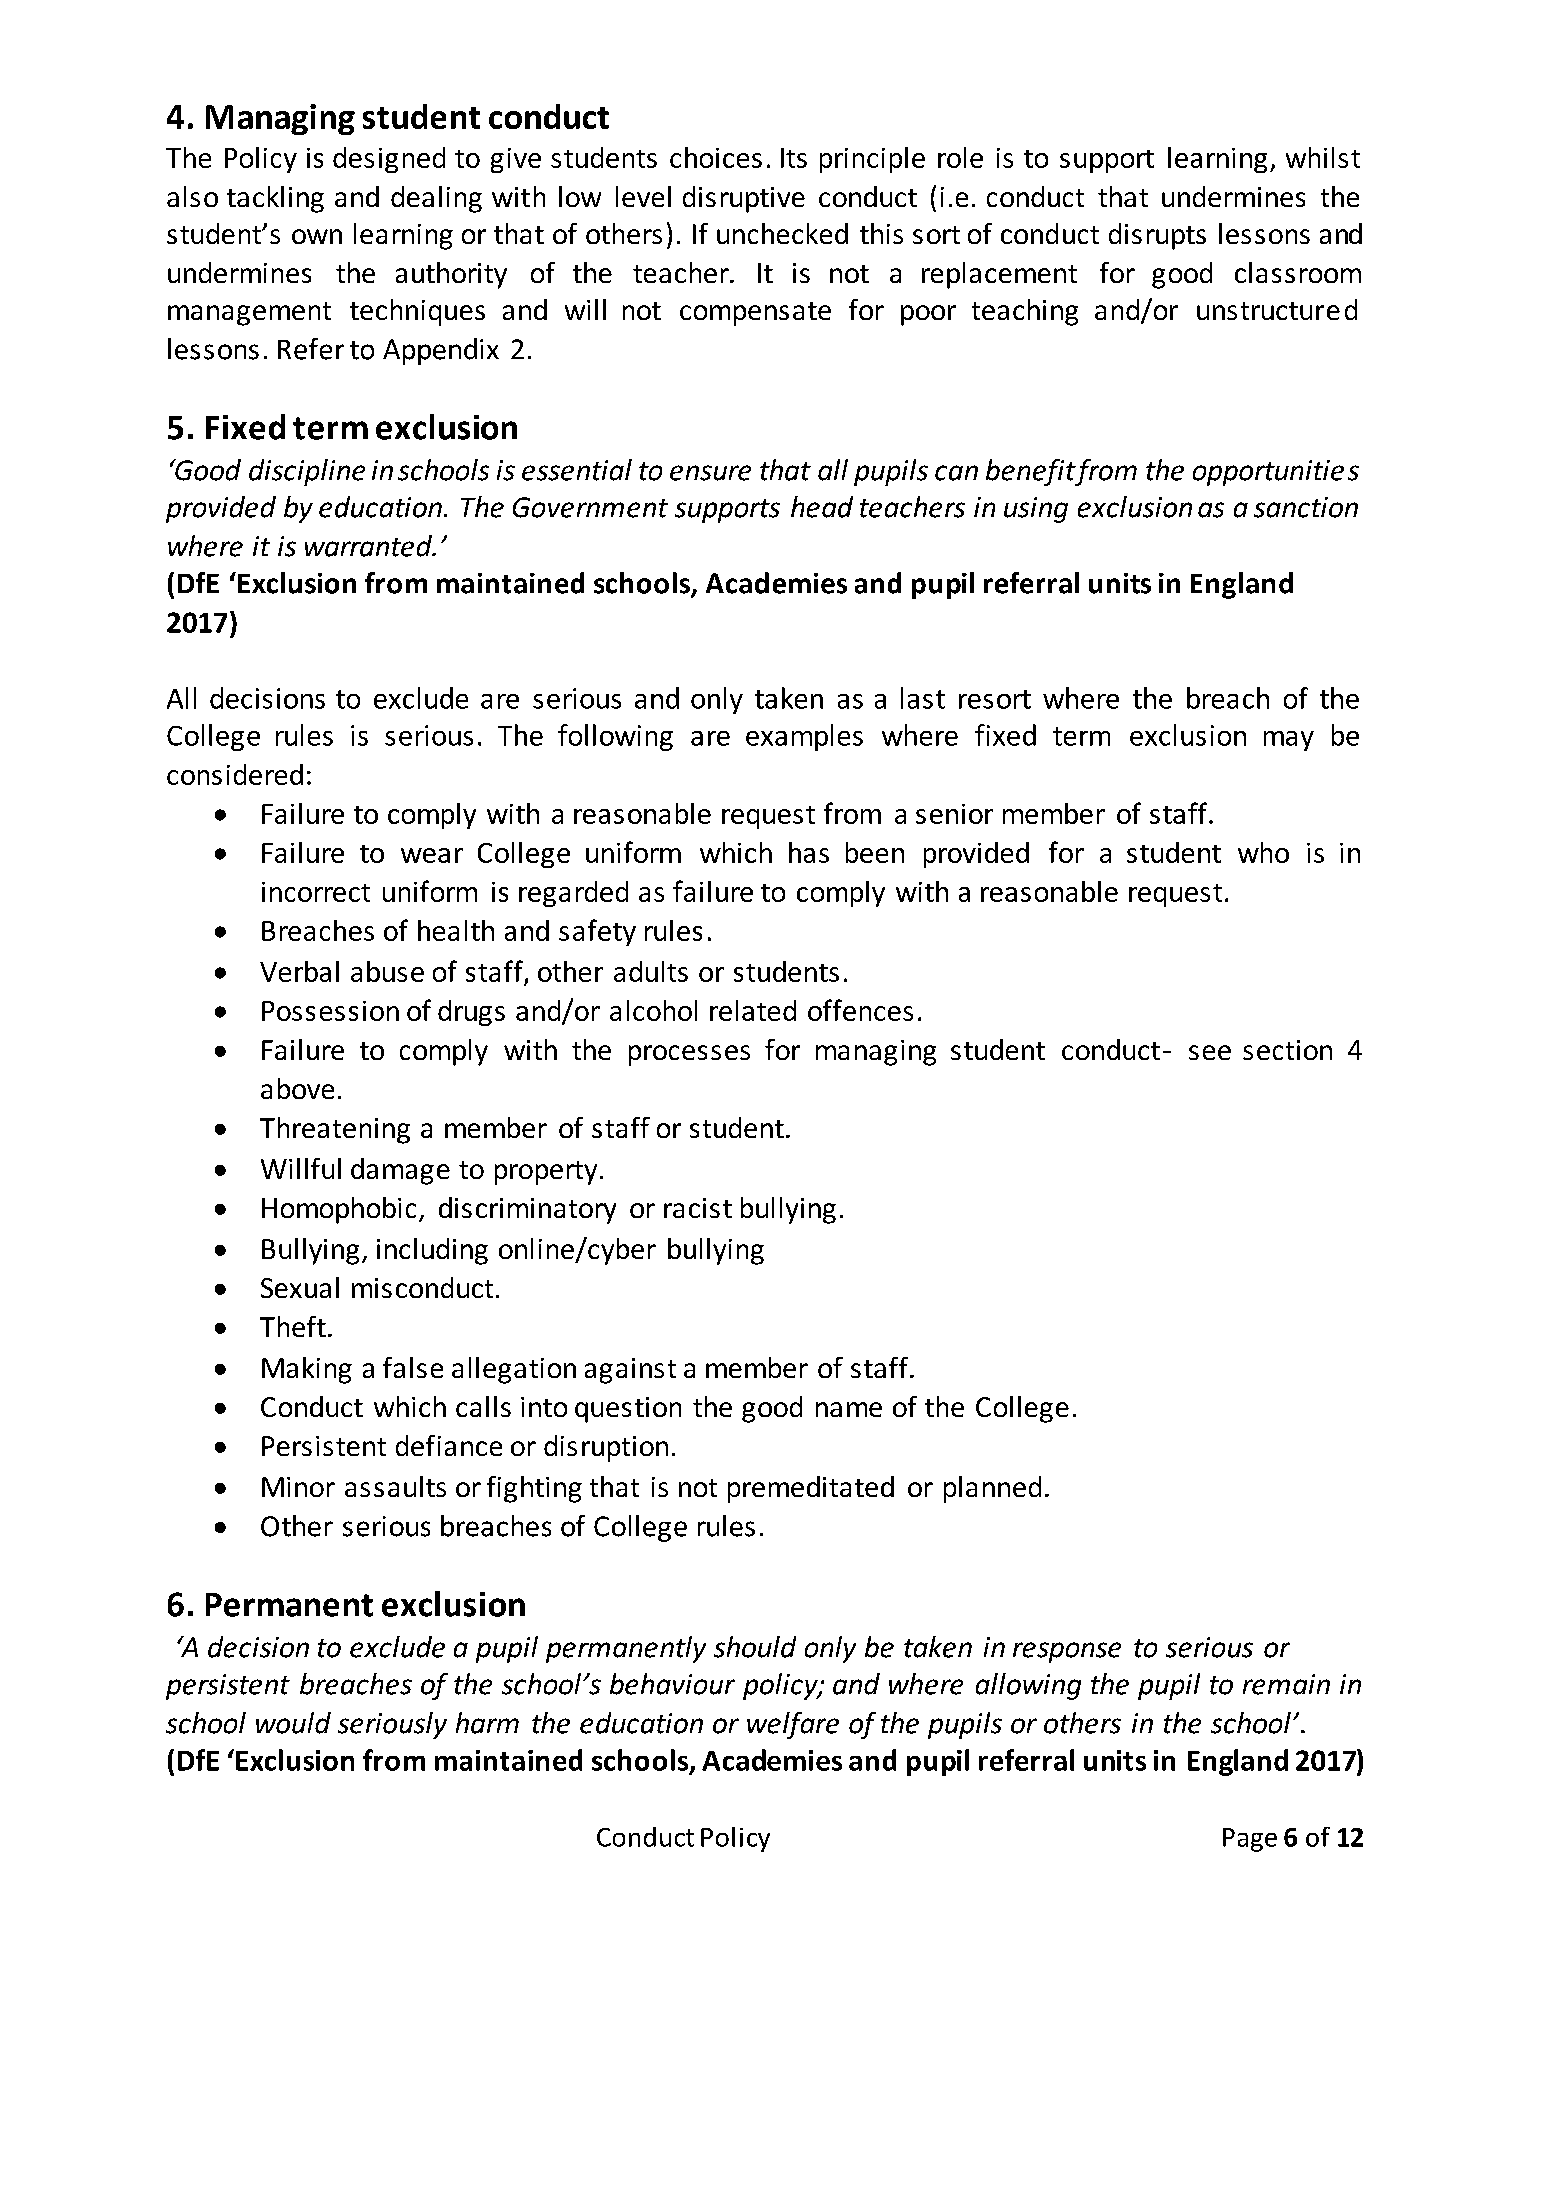 The height and width of the screenshot is (2190, 1549). What do you see at coordinates (293, 1723) in the screenshot?
I see `would` at bounding box center [293, 1723].
